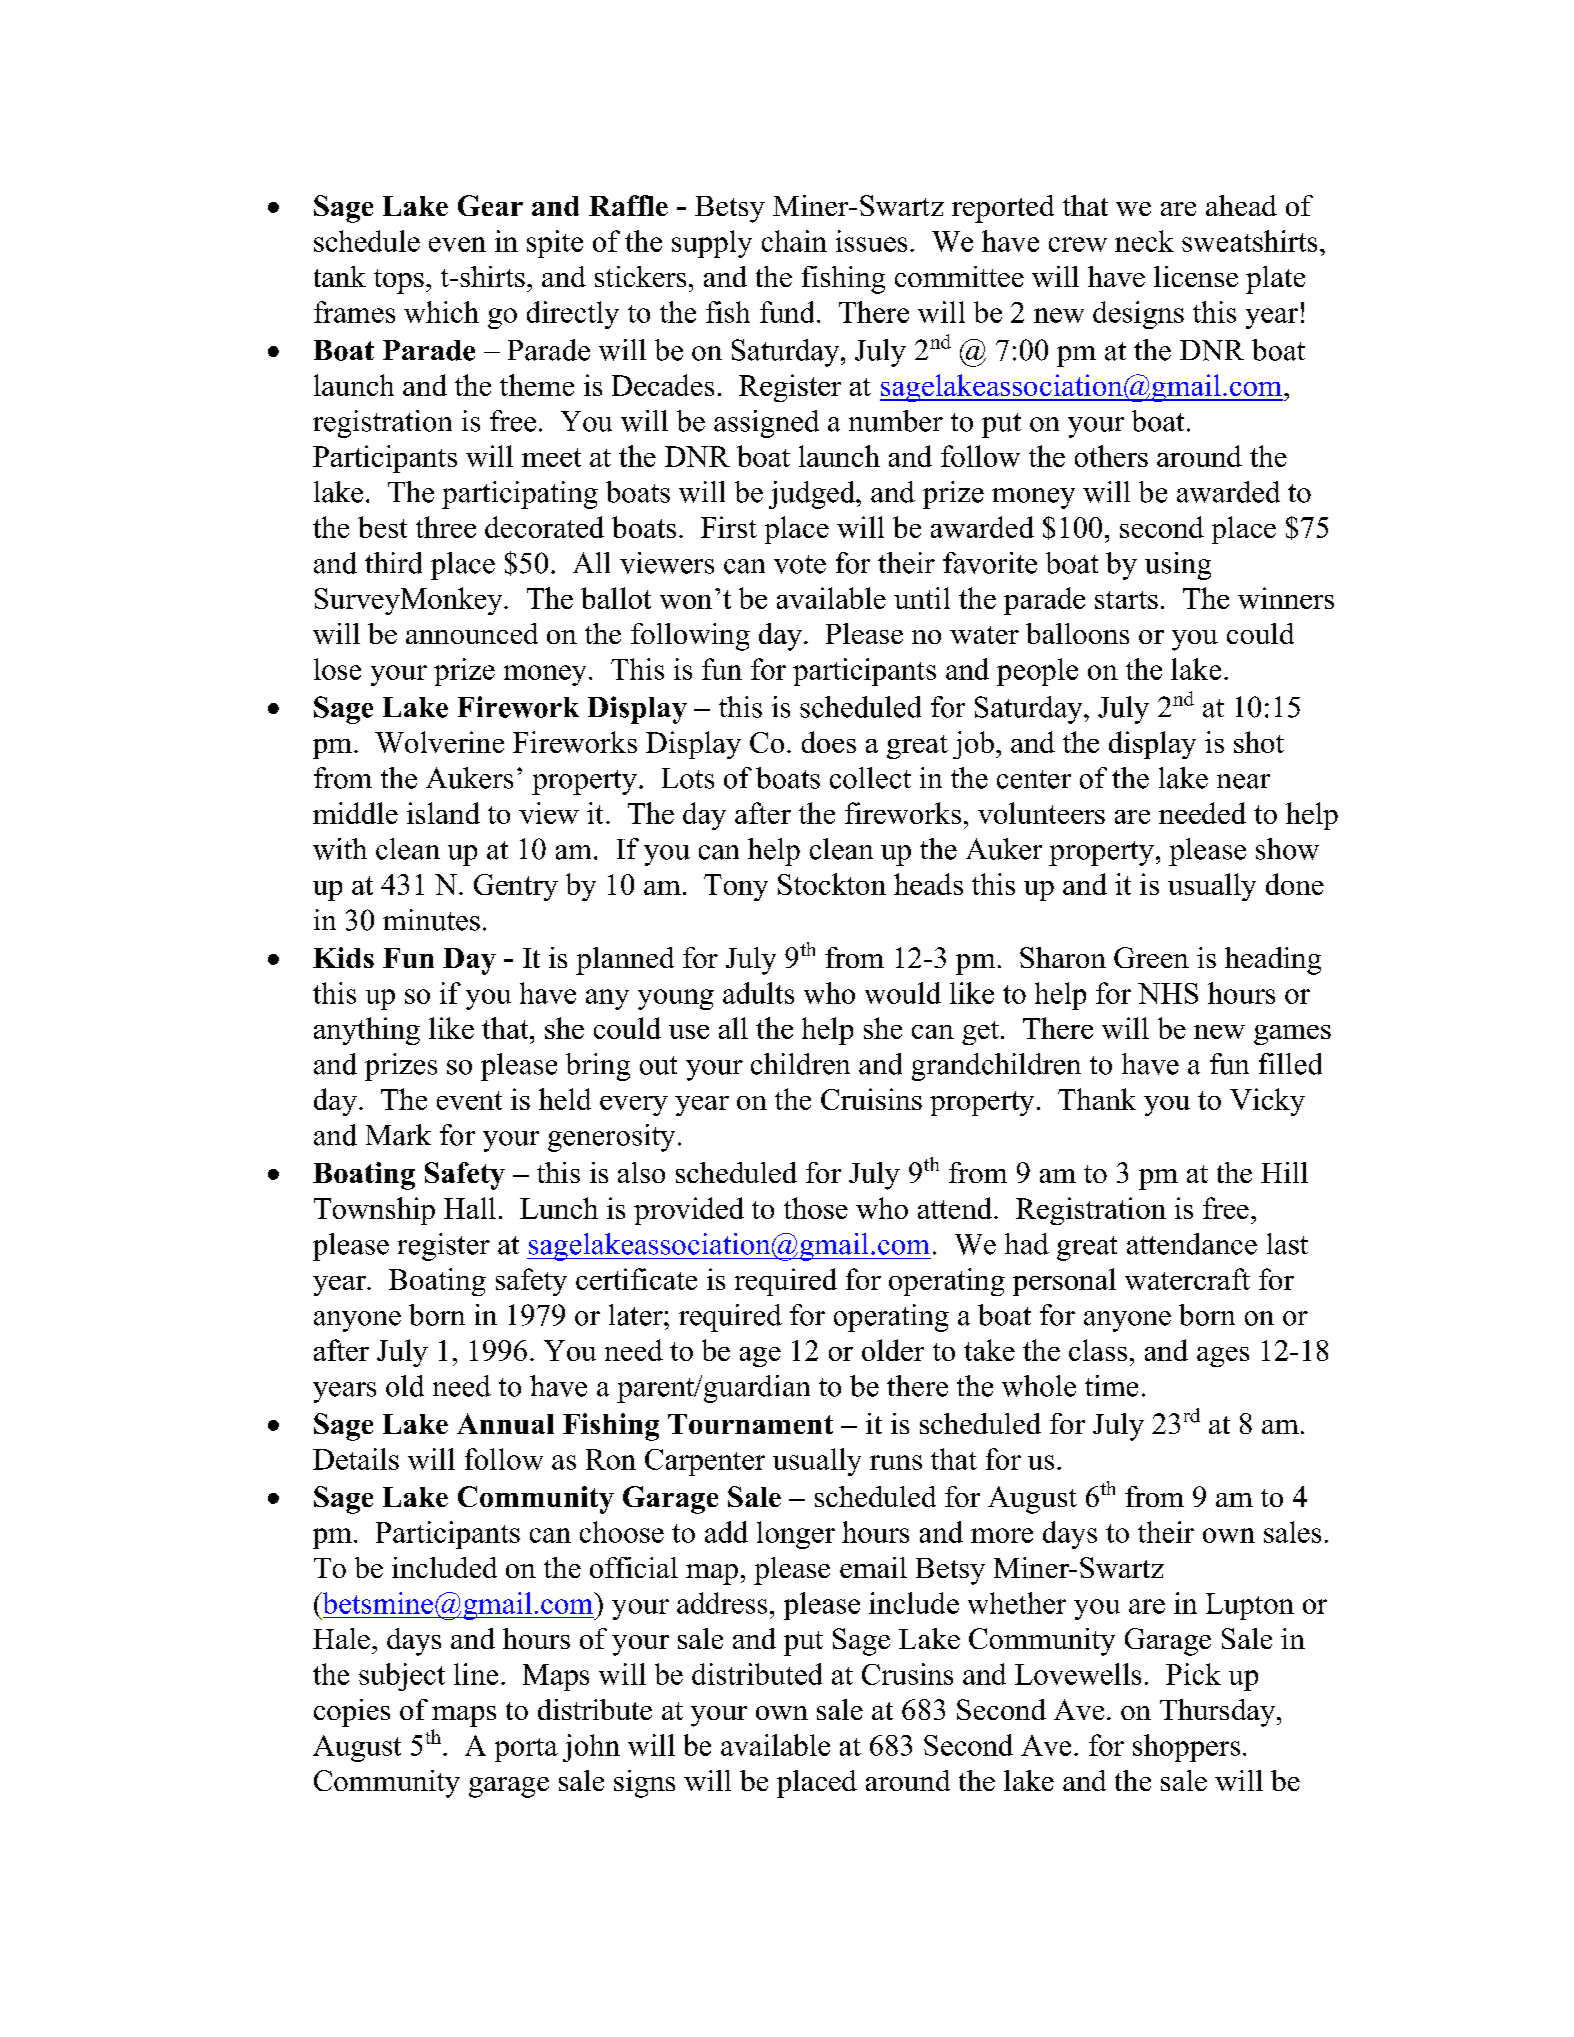 This document has height=2037, width=1574. I want to click on Annual, so click(505, 1423).
